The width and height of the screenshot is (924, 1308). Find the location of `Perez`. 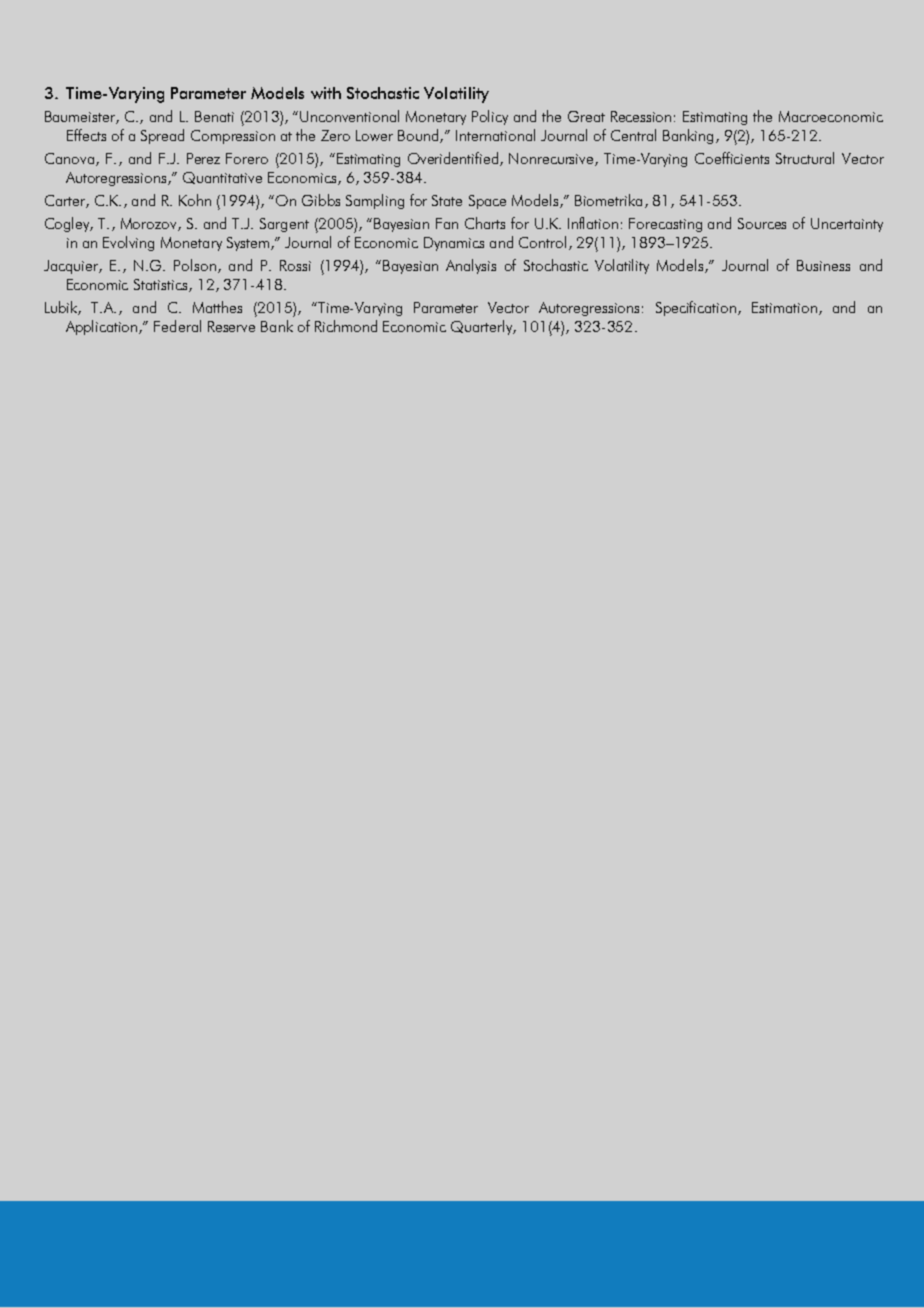

Perez is located at coordinates (203, 158).
